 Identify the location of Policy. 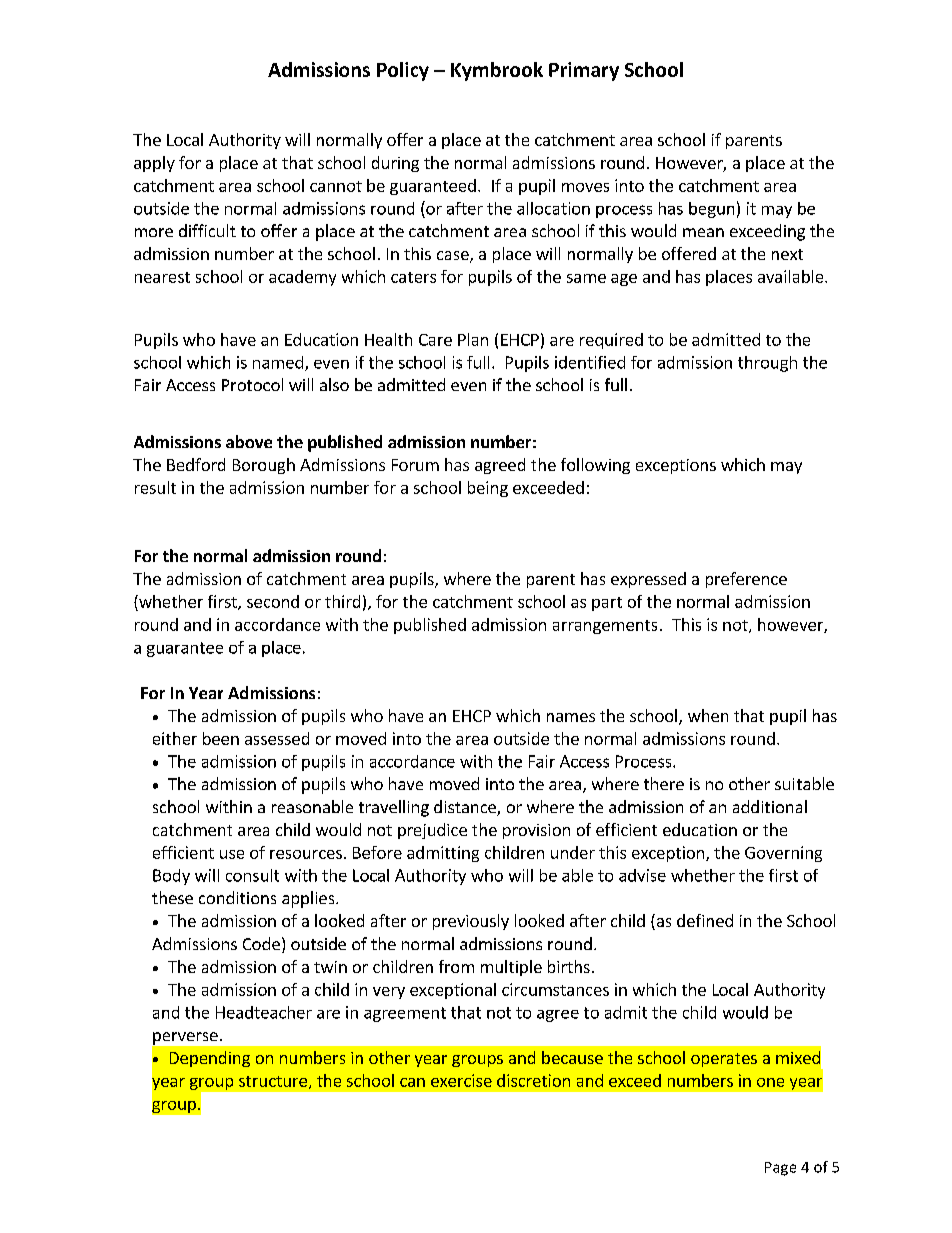
(403, 71).
